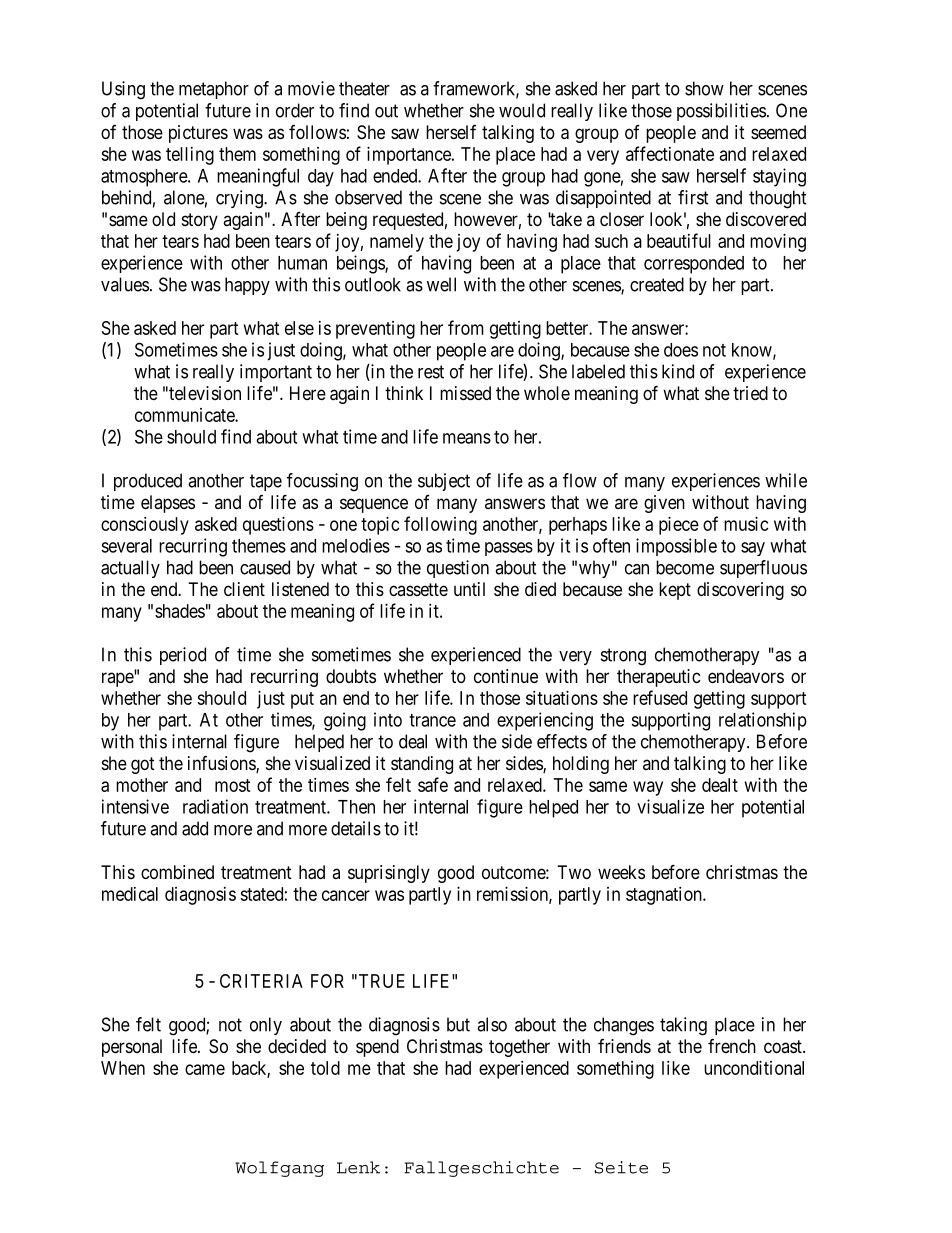 The height and width of the screenshot is (1233, 952). Describe the element at coordinates (205, 1069) in the screenshot. I see `came` at that location.
